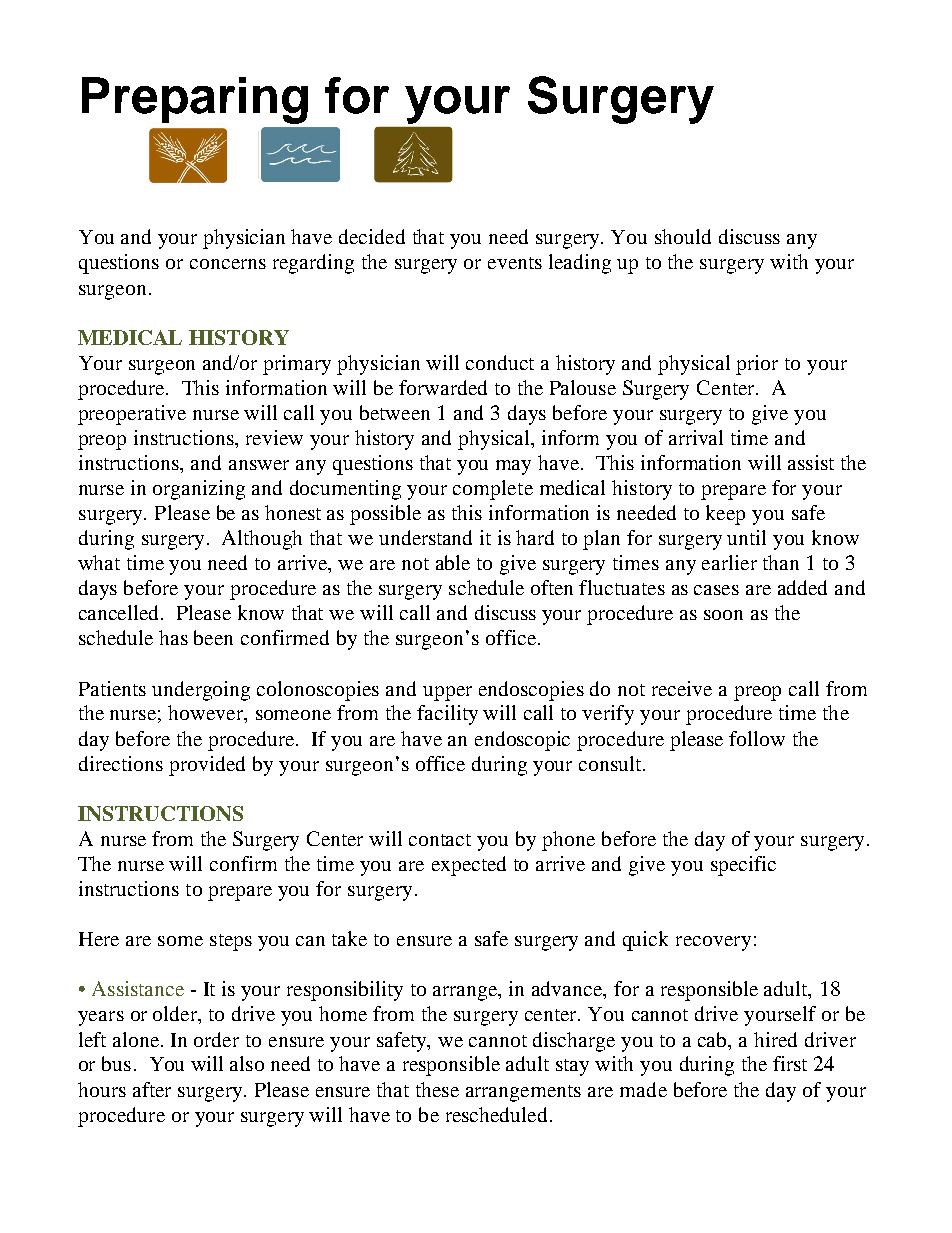  Describe the element at coordinates (207, 766) in the screenshot. I see `provided` at that location.
